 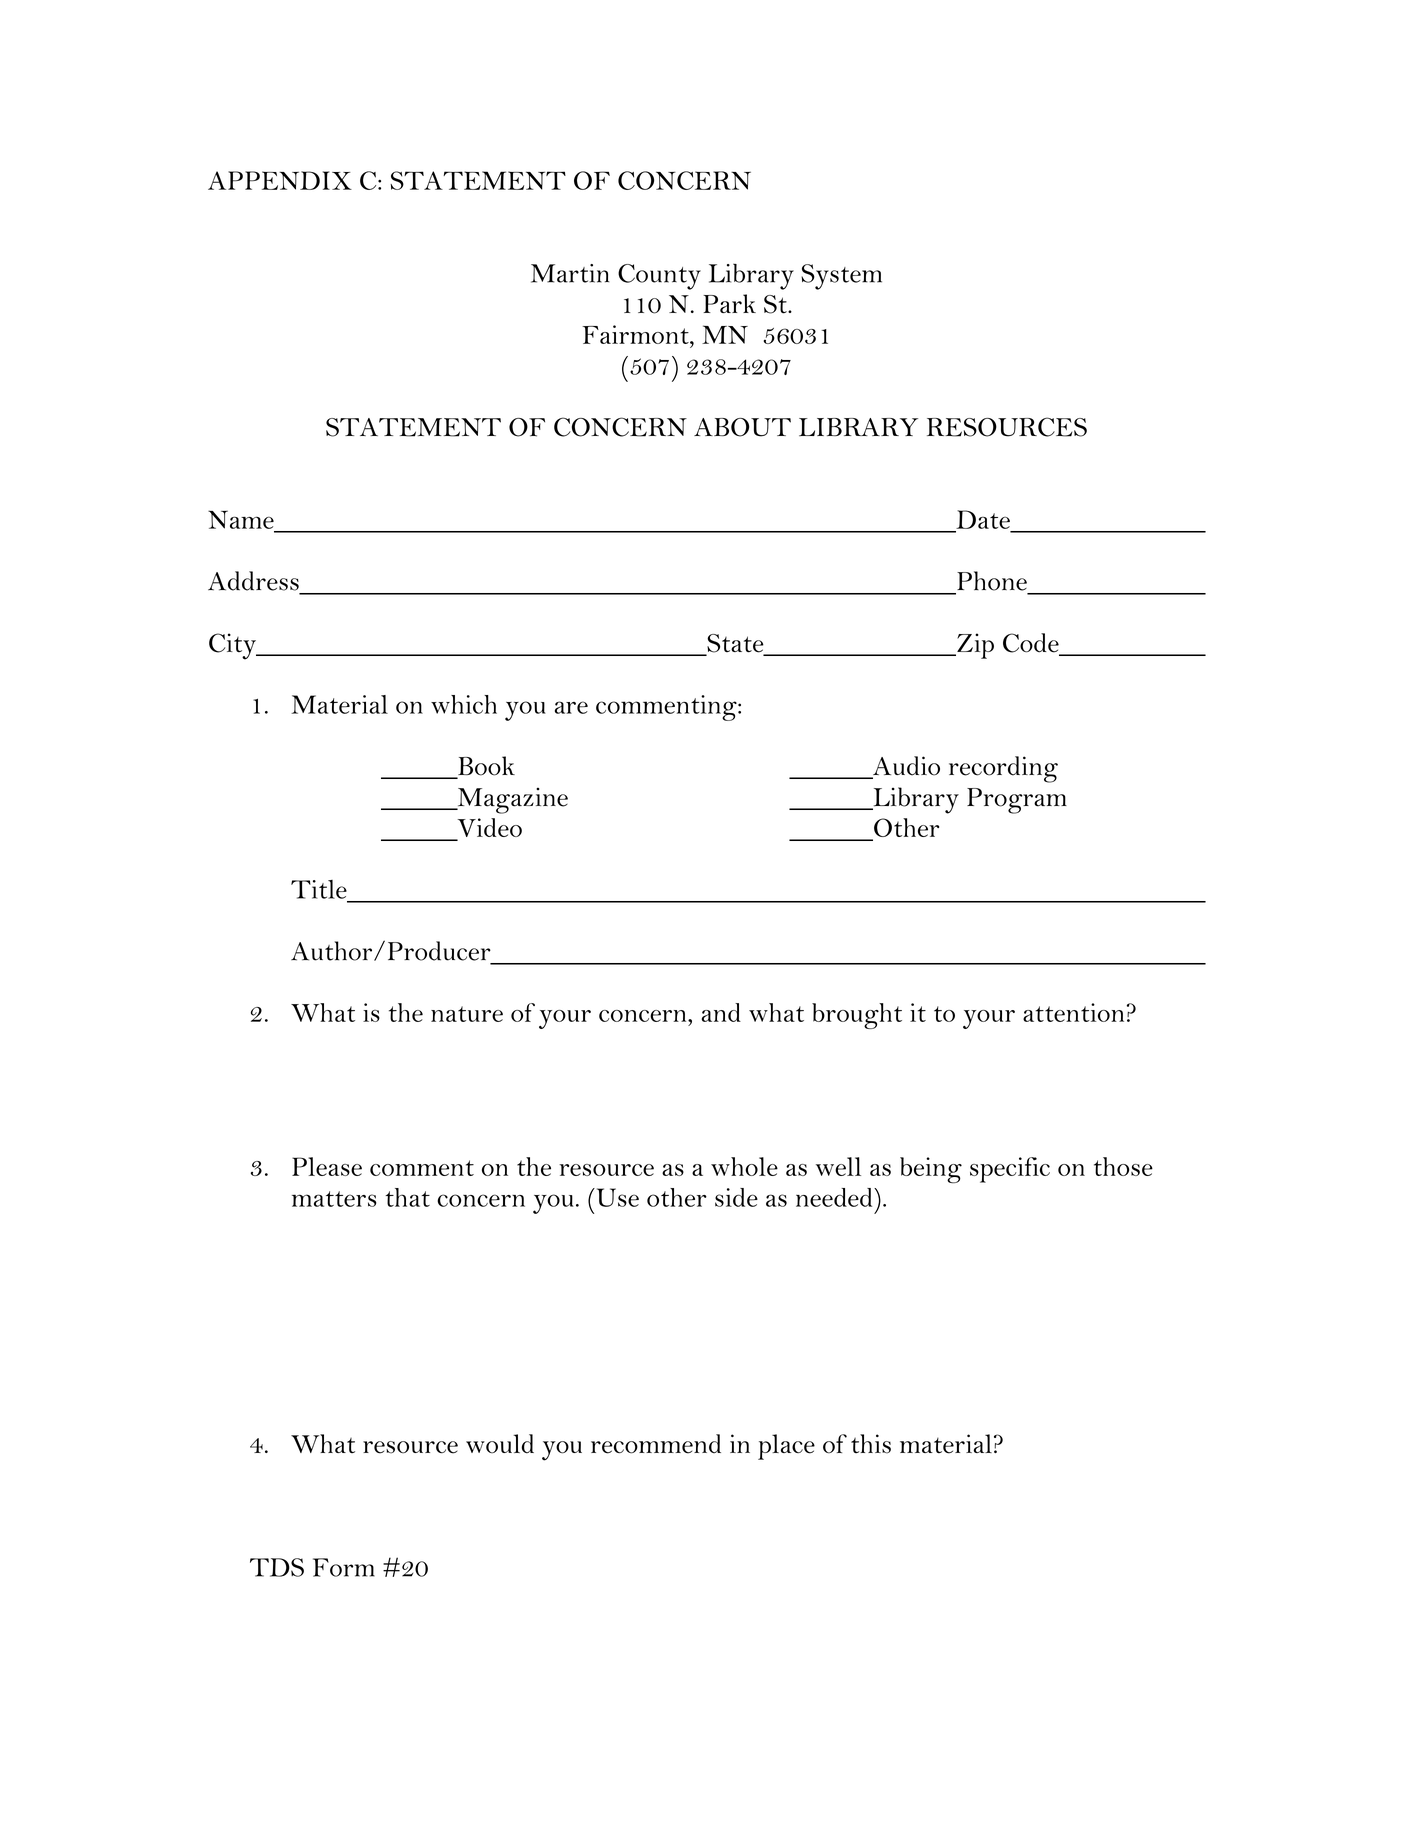 I want to click on are, so click(x=571, y=707).
